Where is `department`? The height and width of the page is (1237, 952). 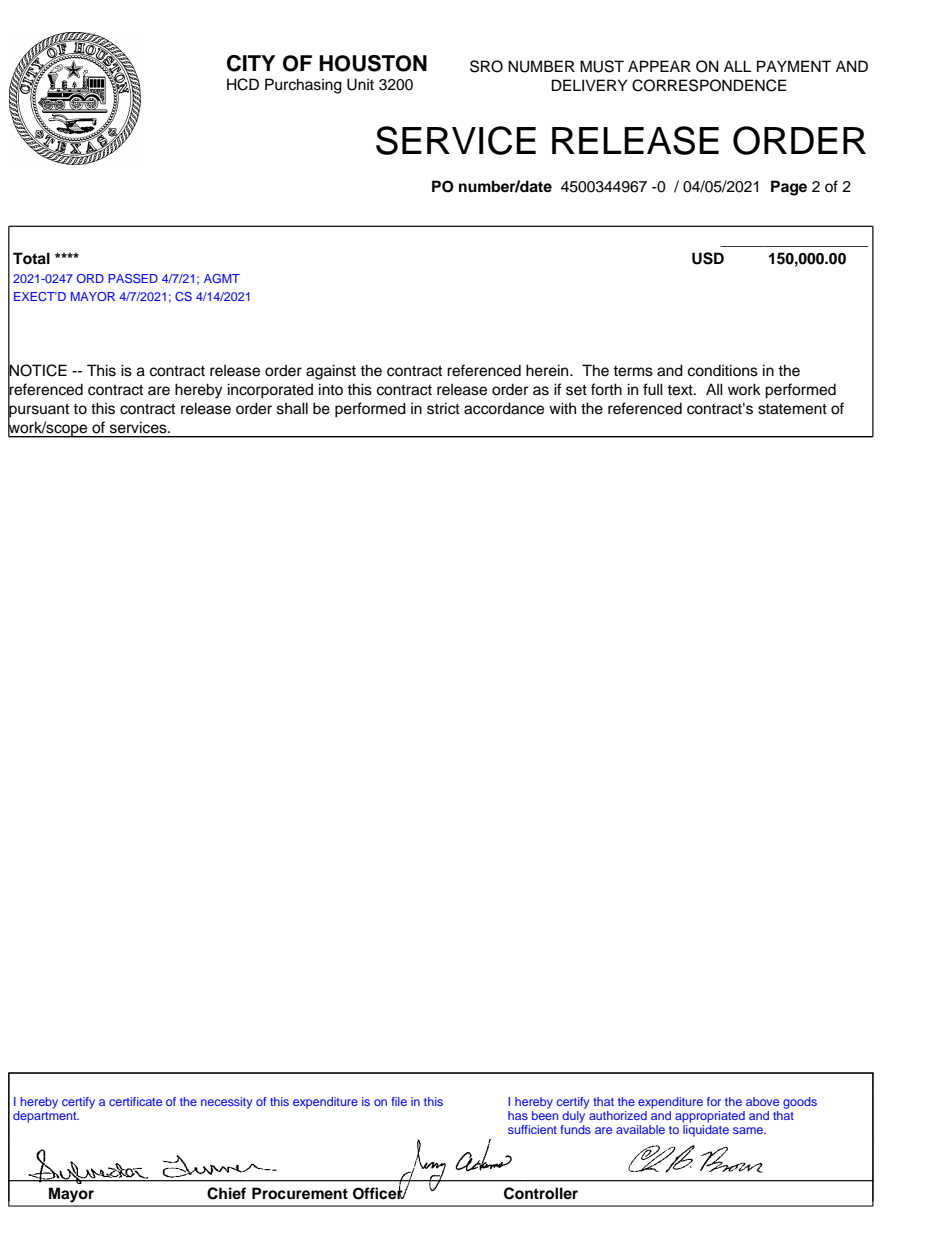
department is located at coordinates (46, 1117).
